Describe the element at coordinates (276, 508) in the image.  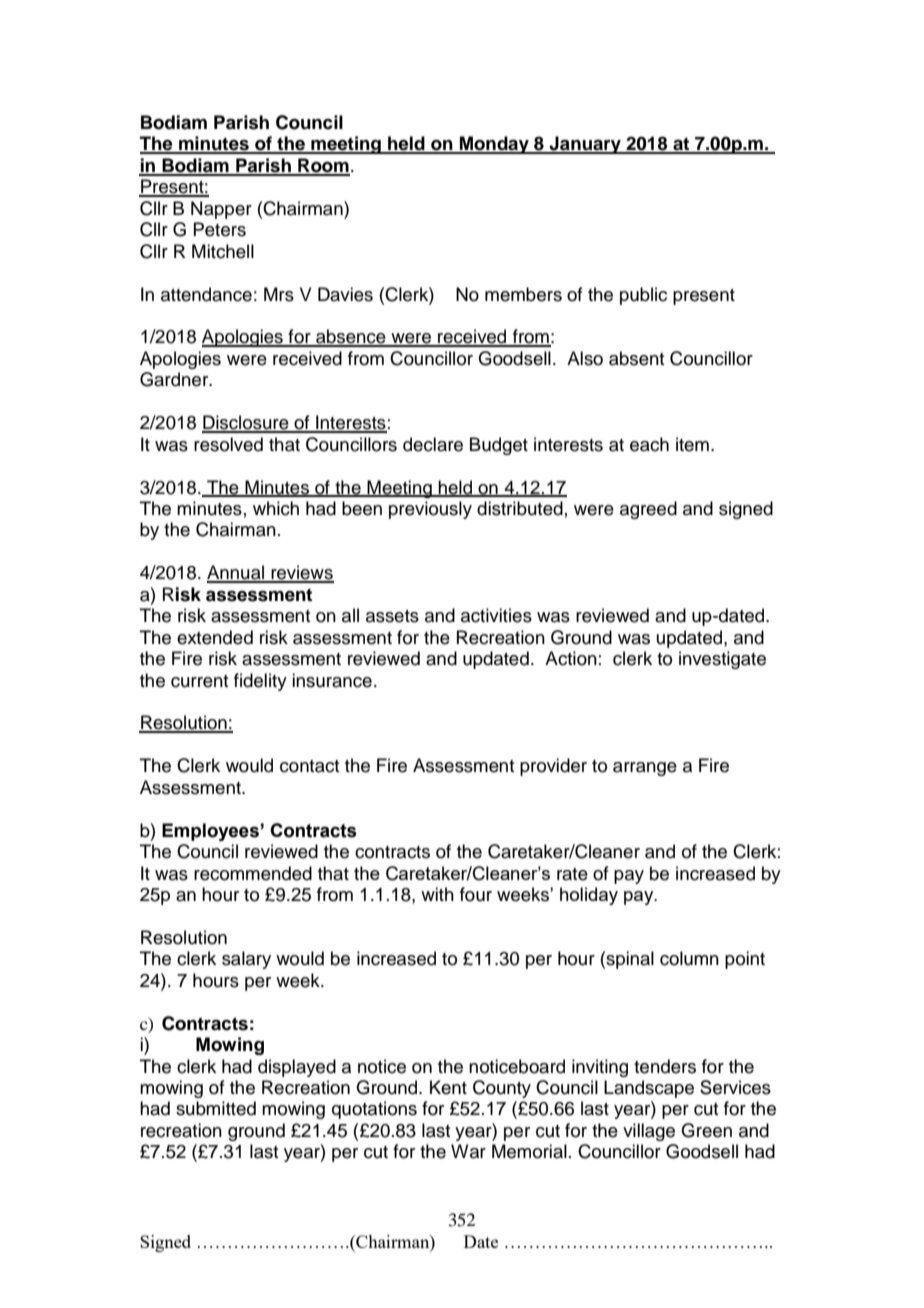
I see `which` at that location.
